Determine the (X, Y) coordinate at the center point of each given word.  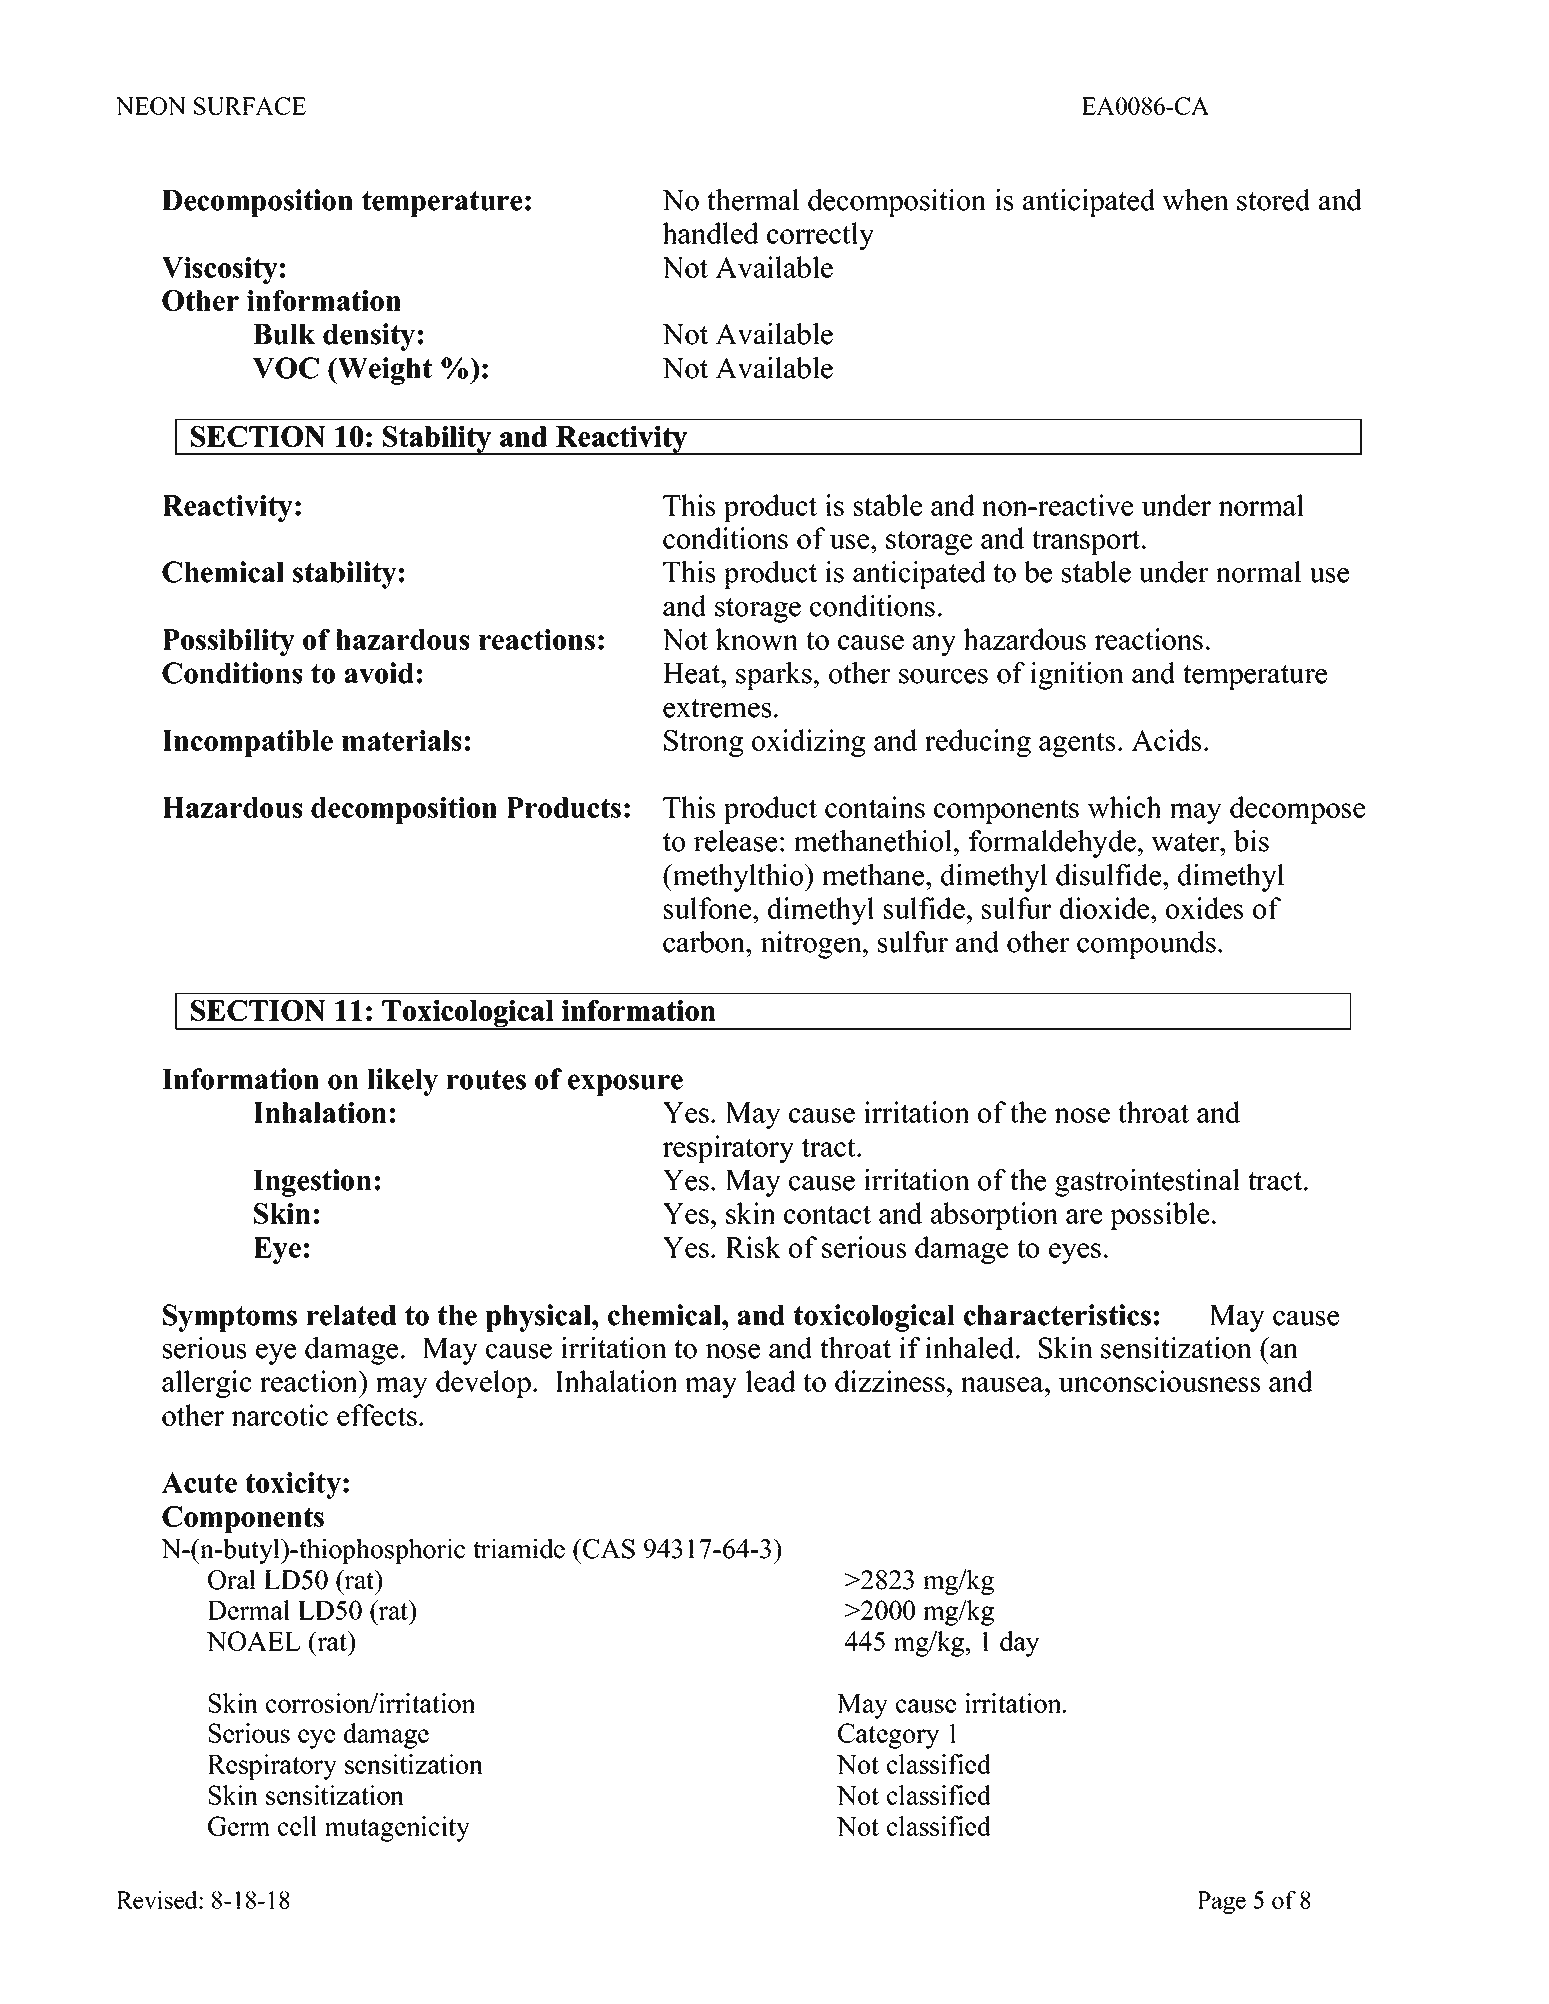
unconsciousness (1159, 1381)
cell (297, 1826)
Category (889, 1736)
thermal (753, 200)
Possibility (228, 642)
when (1195, 200)
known (756, 639)
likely (402, 1082)
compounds (1146, 945)
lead (771, 1381)
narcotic (279, 1415)
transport (1087, 542)
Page (1221, 1902)
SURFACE (250, 106)
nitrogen (812, 945)
